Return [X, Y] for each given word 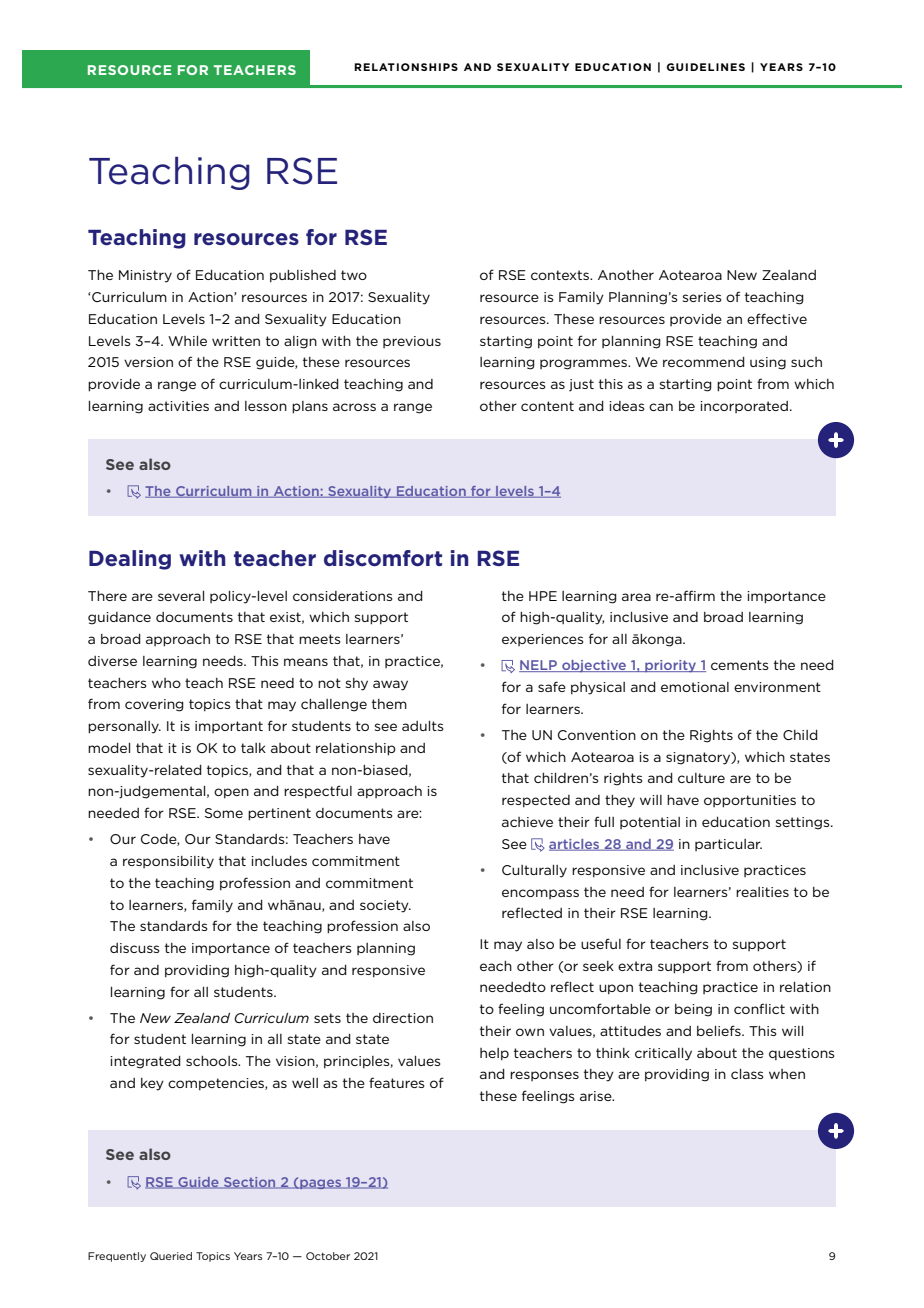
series [702, 297]
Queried [171, 1256]
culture [701, 778]
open [231, 793]
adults [423, 726]
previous [412, 342]
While [187, 341]
